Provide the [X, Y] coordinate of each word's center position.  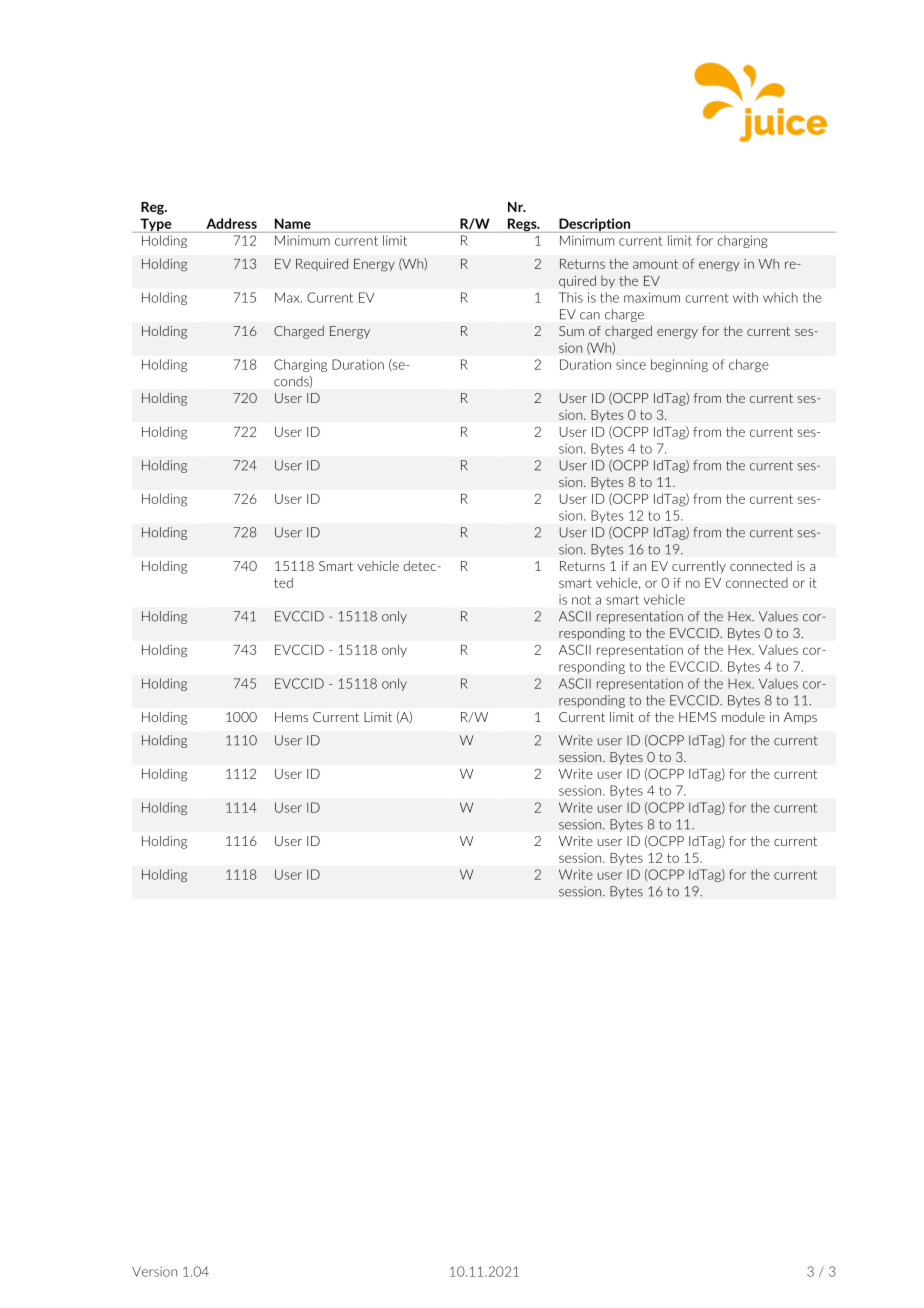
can [590, 316]
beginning [679, 365]
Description [594, 225]
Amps [800, 718]
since [631, 364]
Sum [571, 331]
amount [655, 264]
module [743, 717]
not [581, 600]
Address [231, 223]
